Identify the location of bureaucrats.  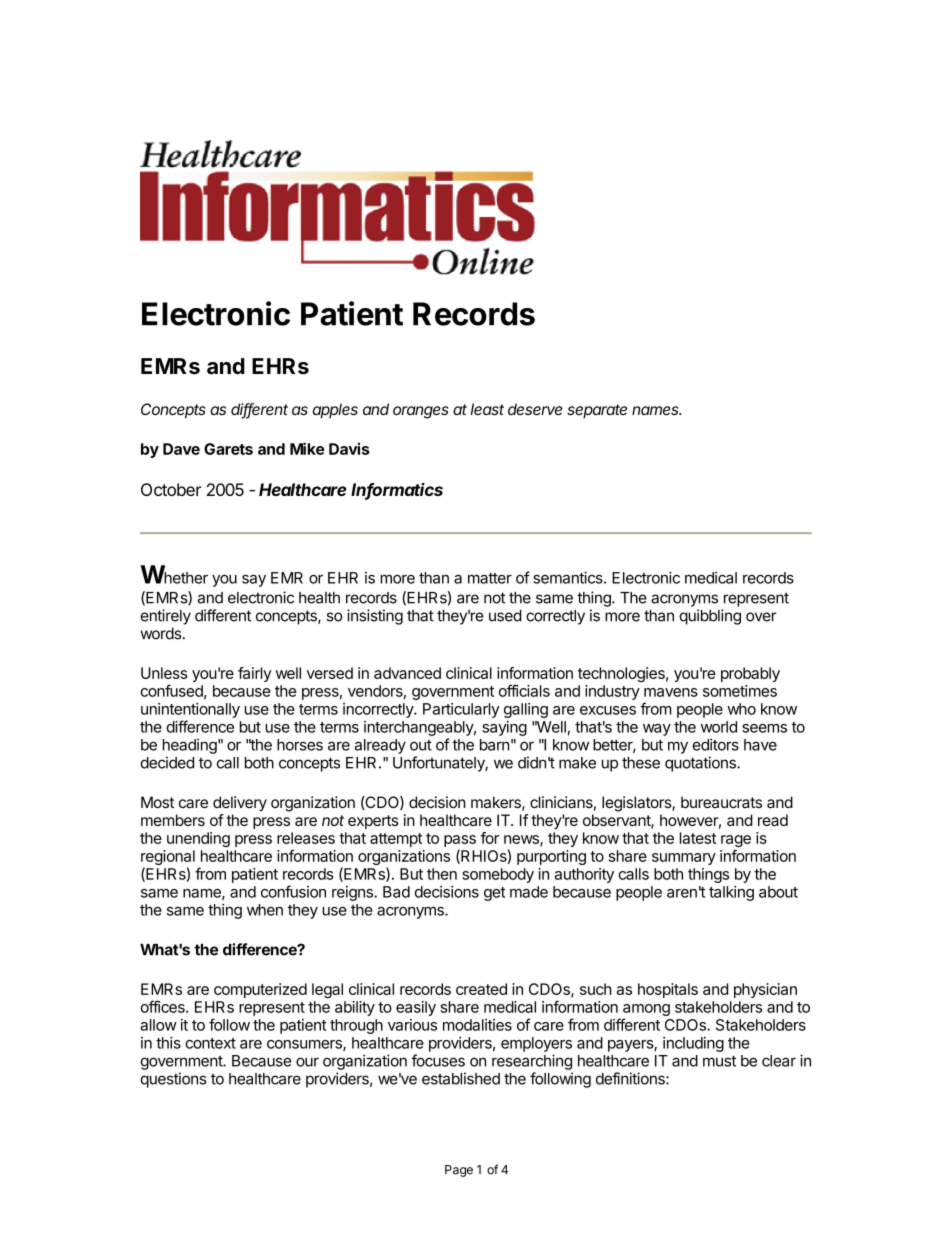
(721, 802).
